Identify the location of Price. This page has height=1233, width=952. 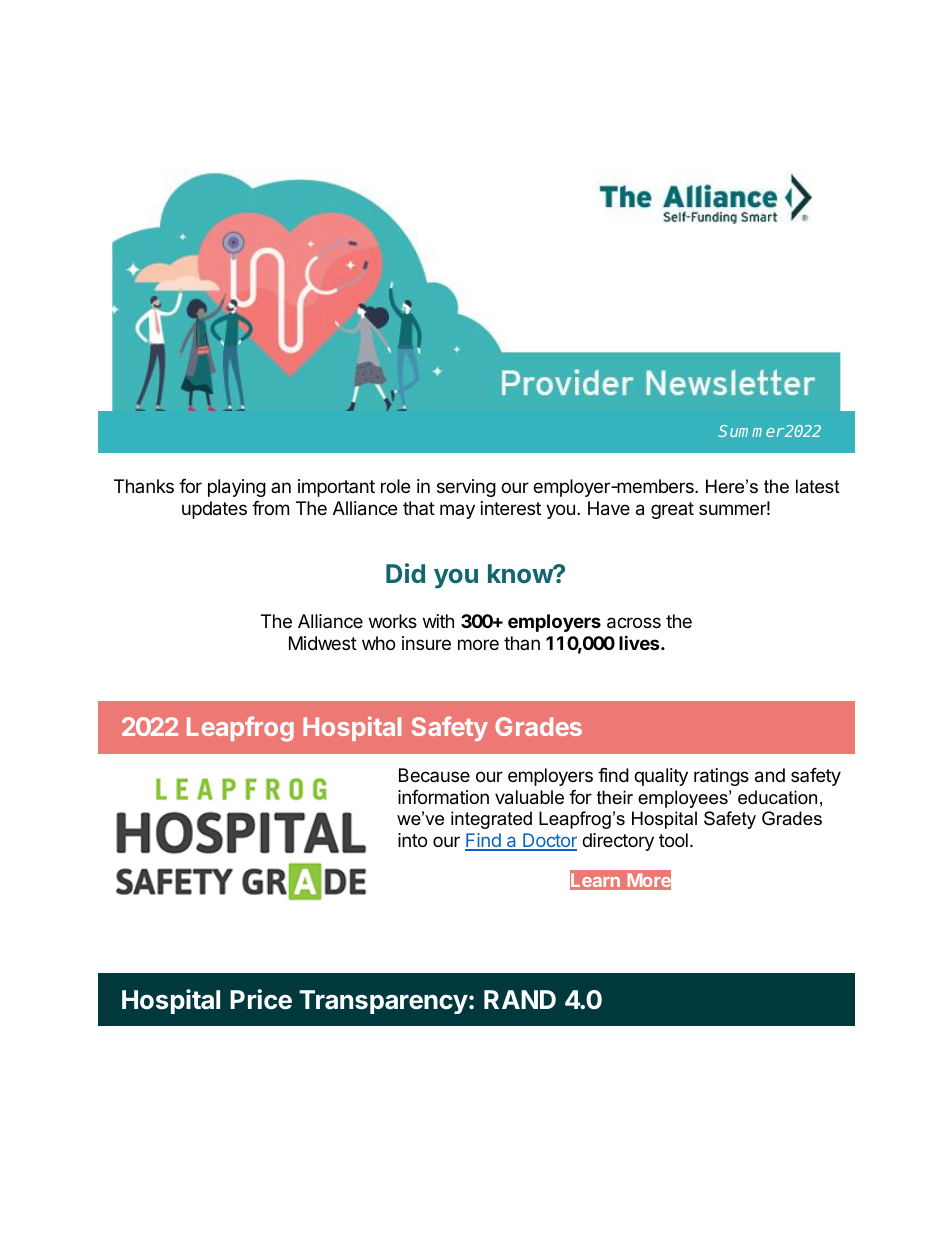
(261, 999).
